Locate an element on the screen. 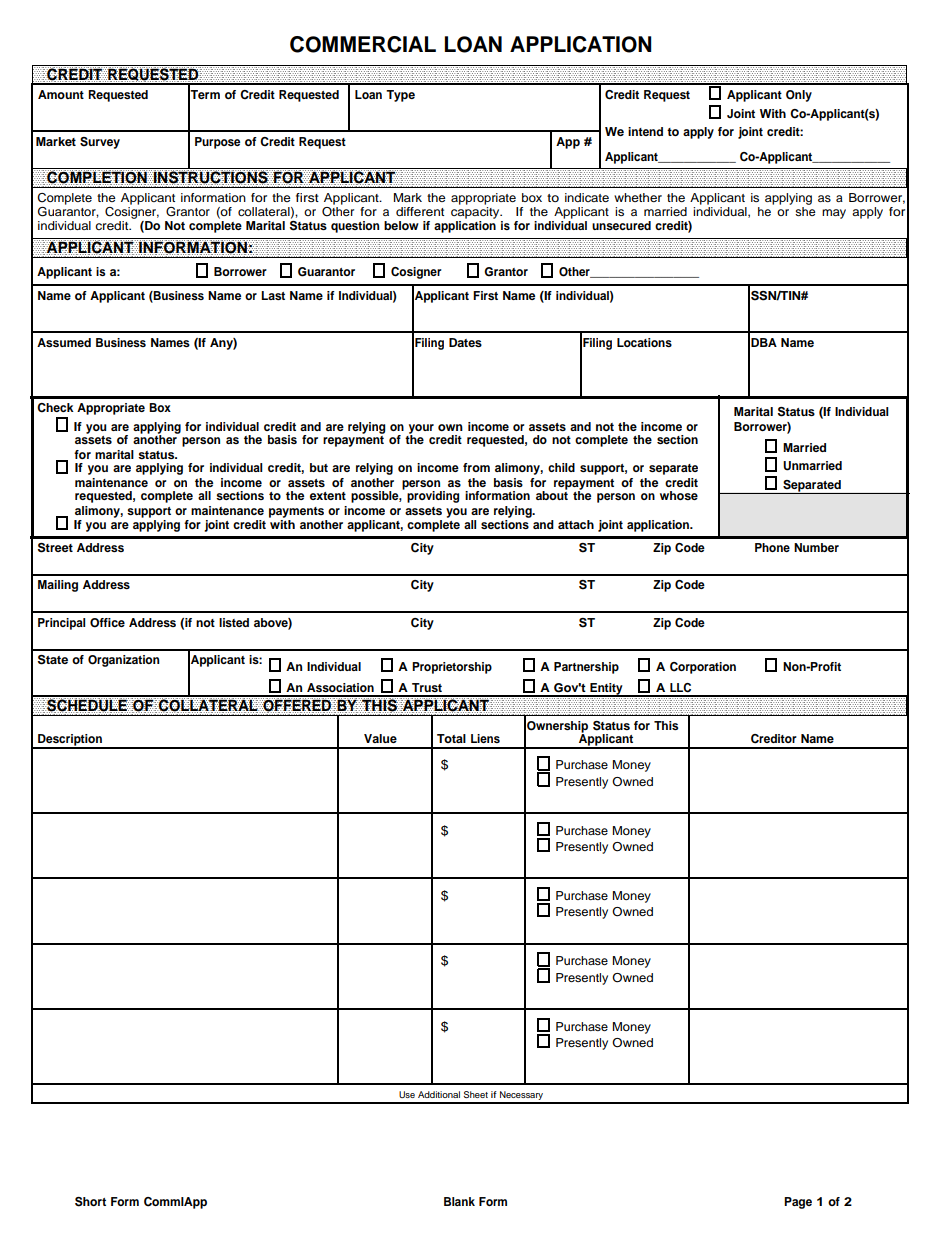 This screenshot has height=1233, width=952. Type is located at coordinates (400, 96).
